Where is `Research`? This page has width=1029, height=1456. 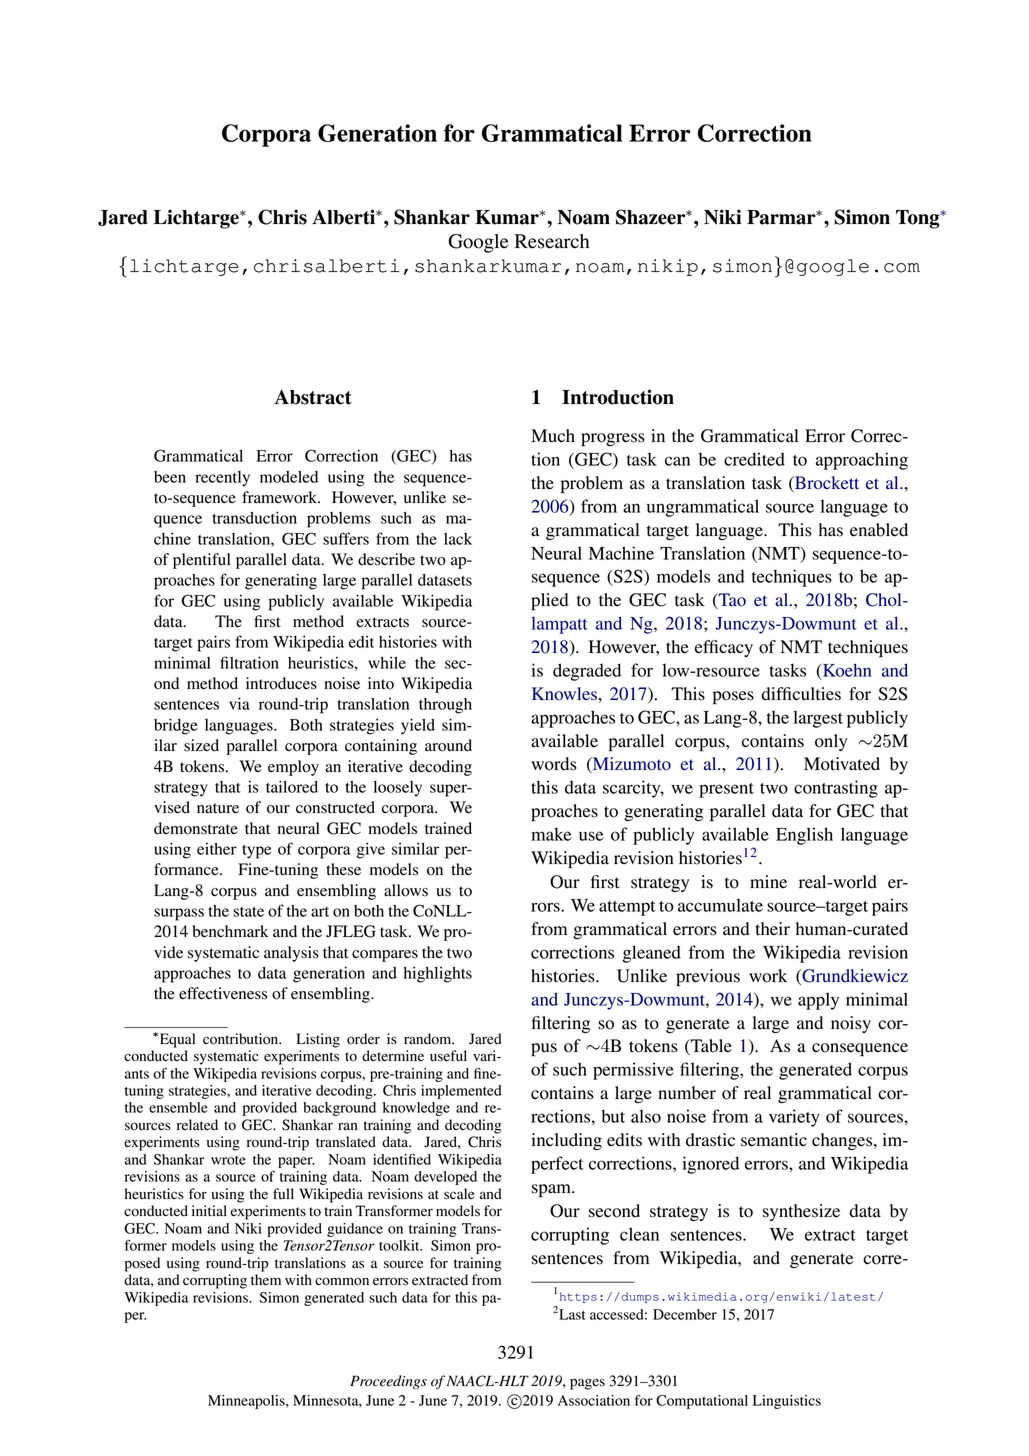
Research is located at coordinates (552, 241).
